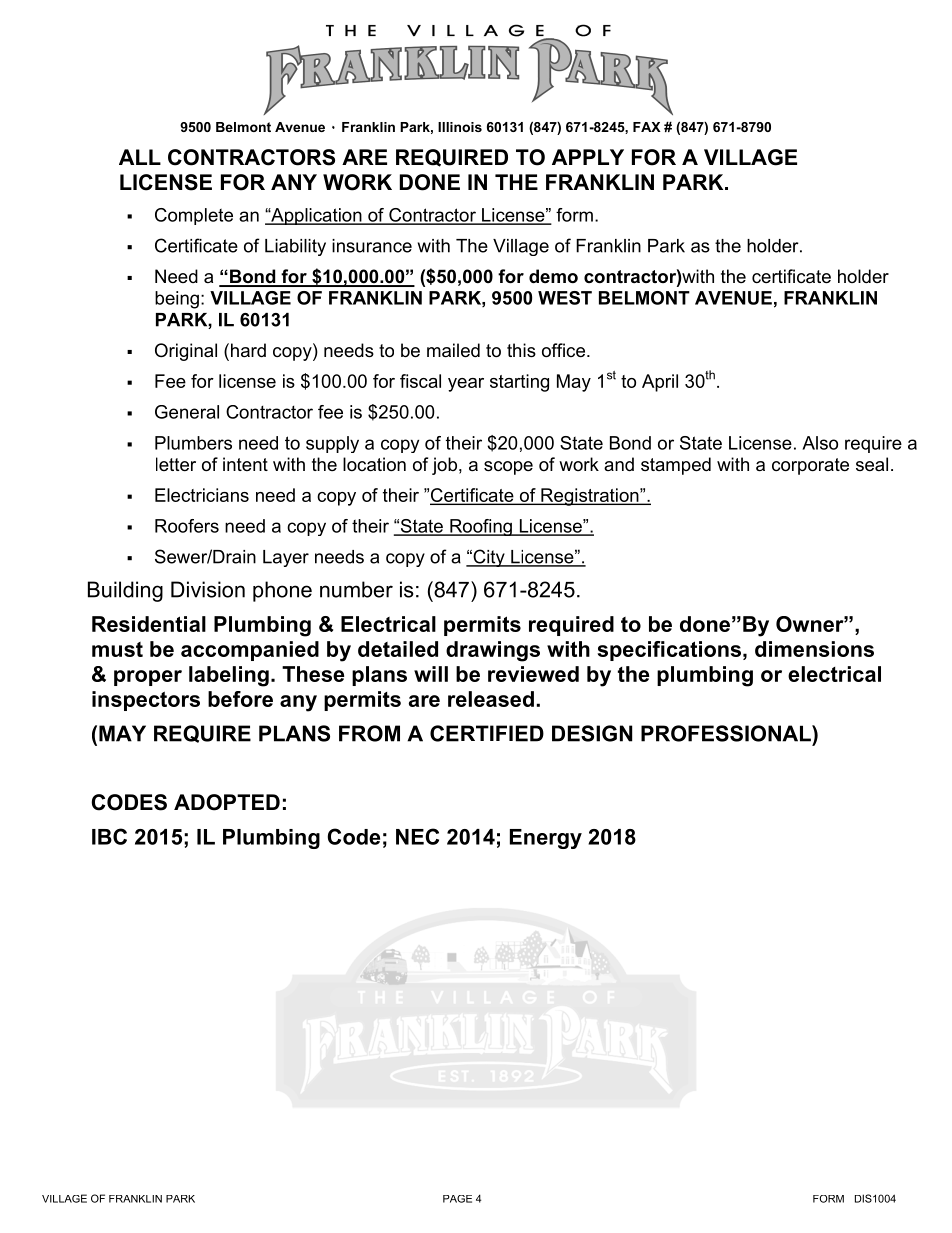  Describe the element at coordinates (460, 127) in the page. I see `Illinois` at that location.
